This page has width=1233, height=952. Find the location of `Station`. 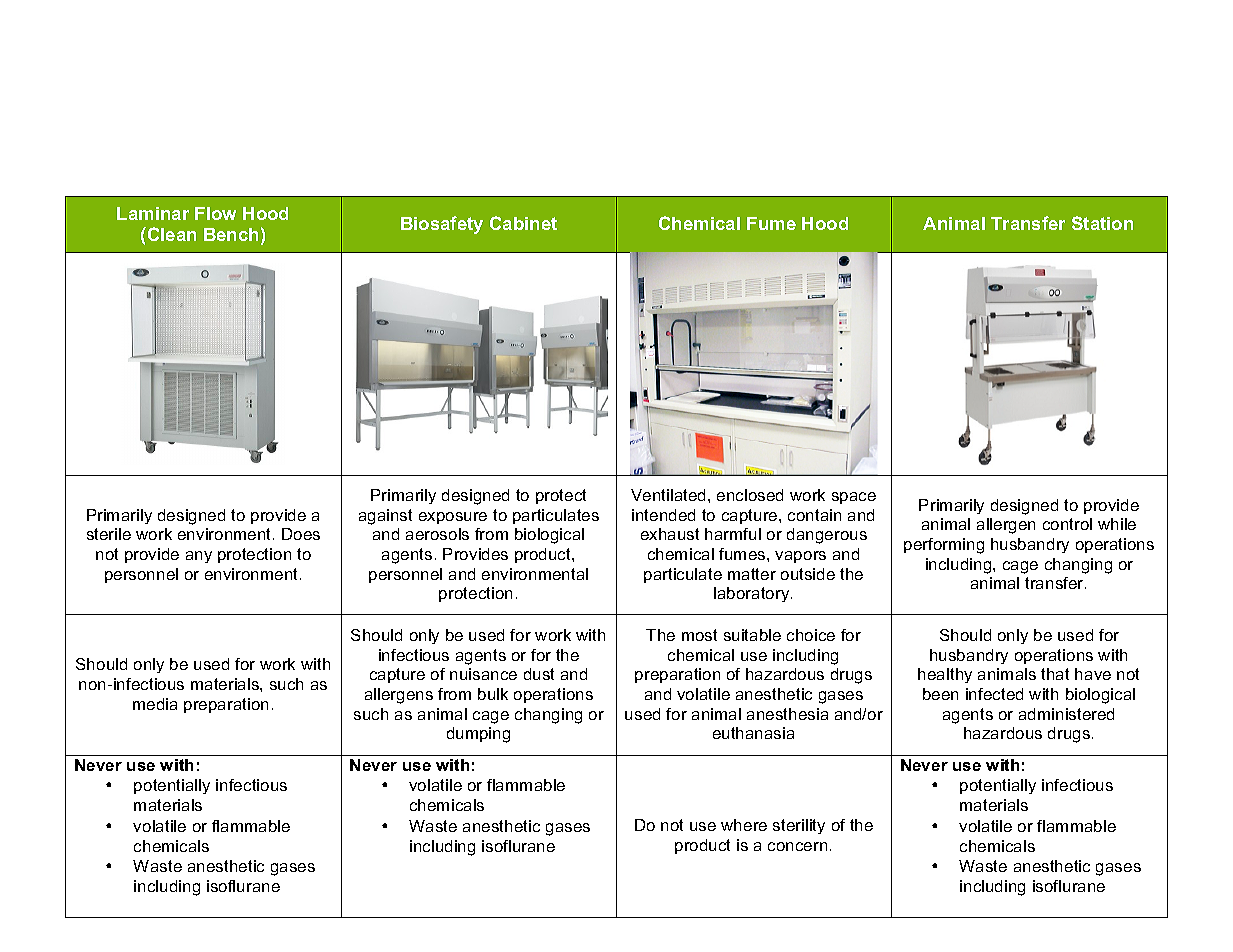

Station is located at coordinates (1102, 223).
